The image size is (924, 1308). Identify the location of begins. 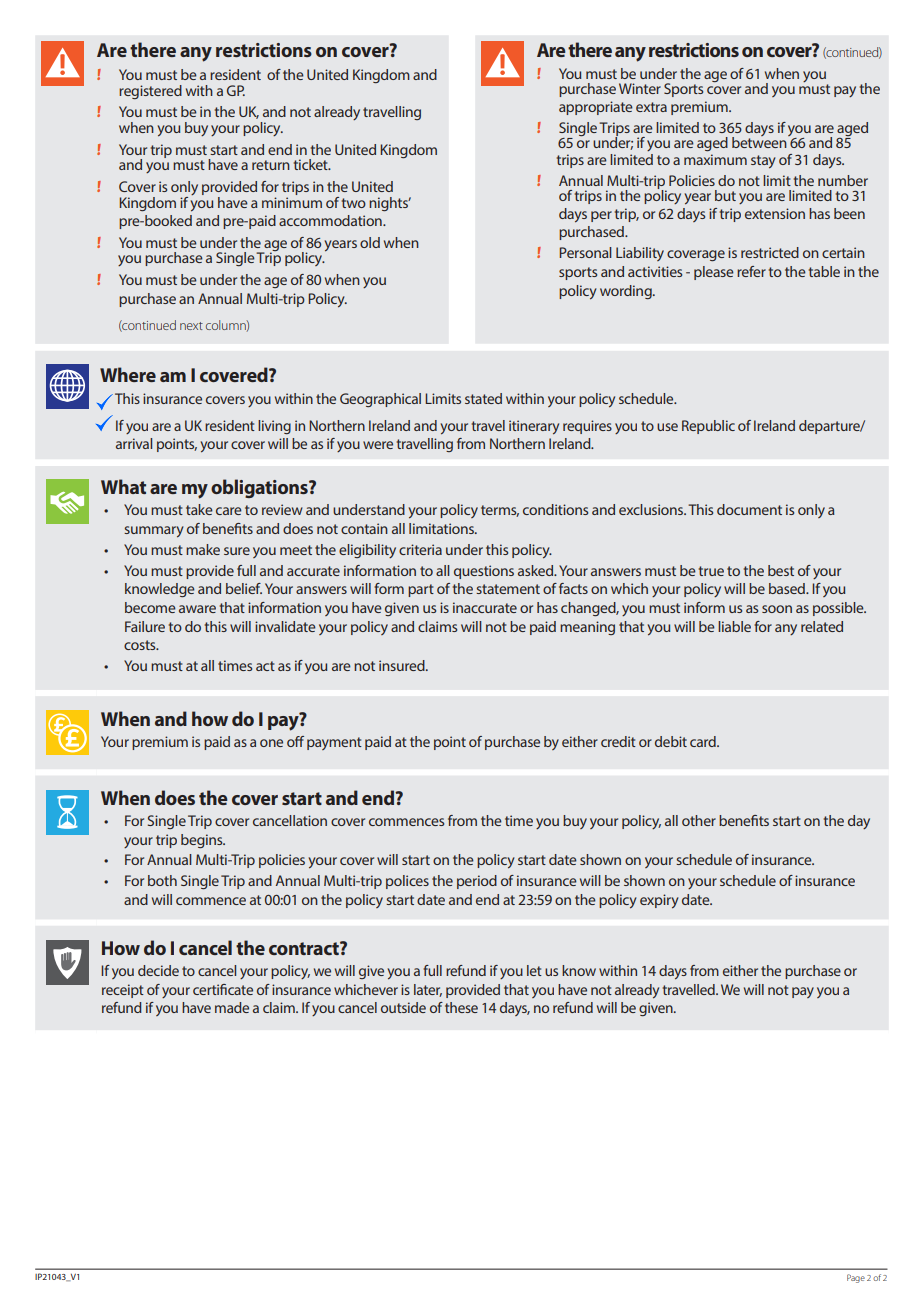
(203, 841).
